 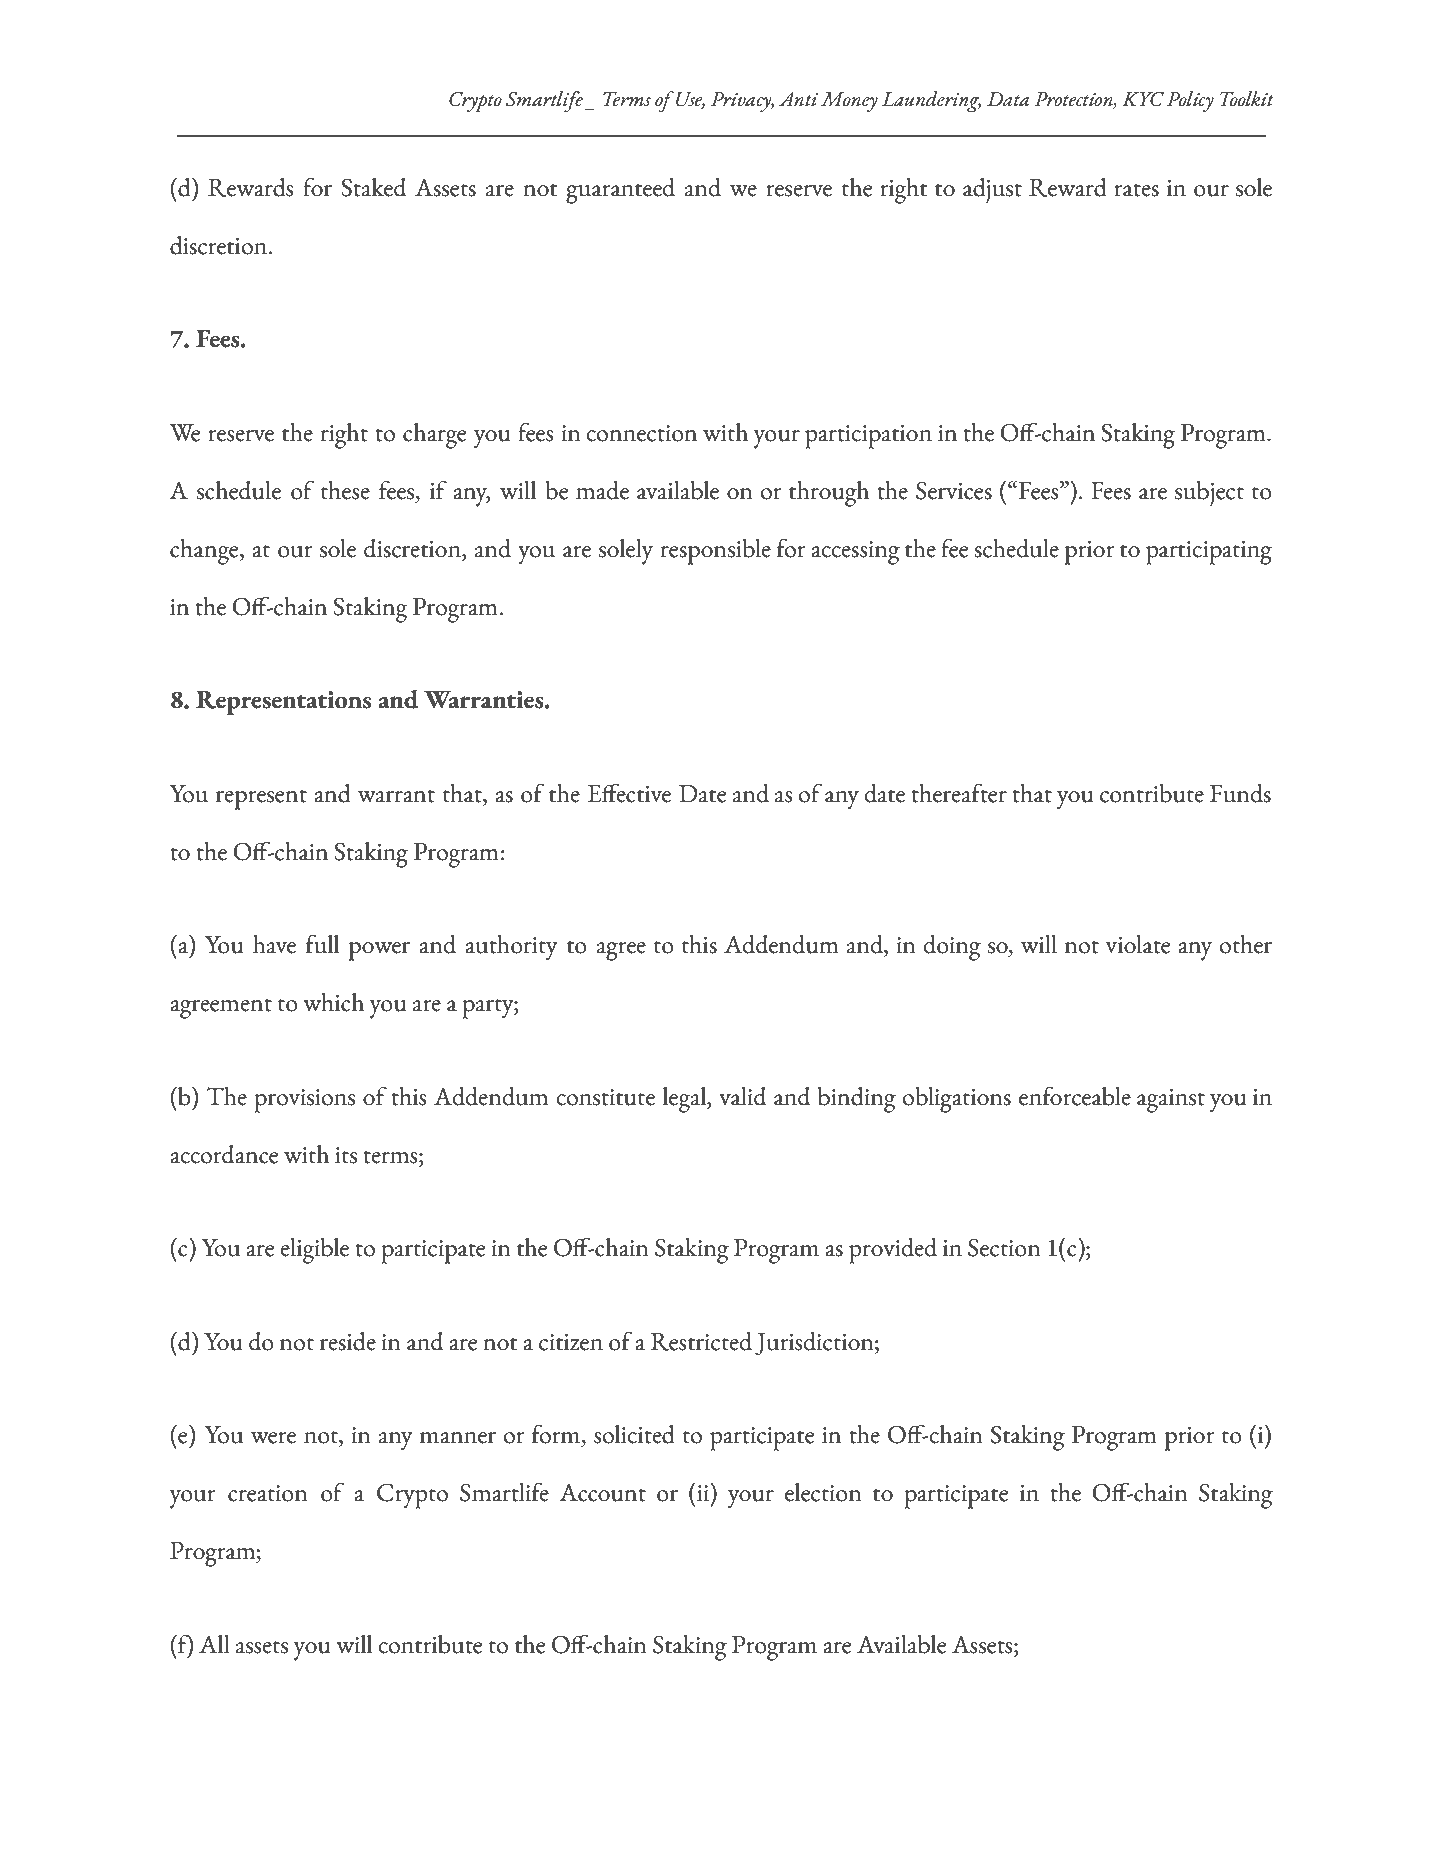 What do you see at coordinates (214, 1644) in the screenshot?
I see `All` at bounding box center [214, 1644].
